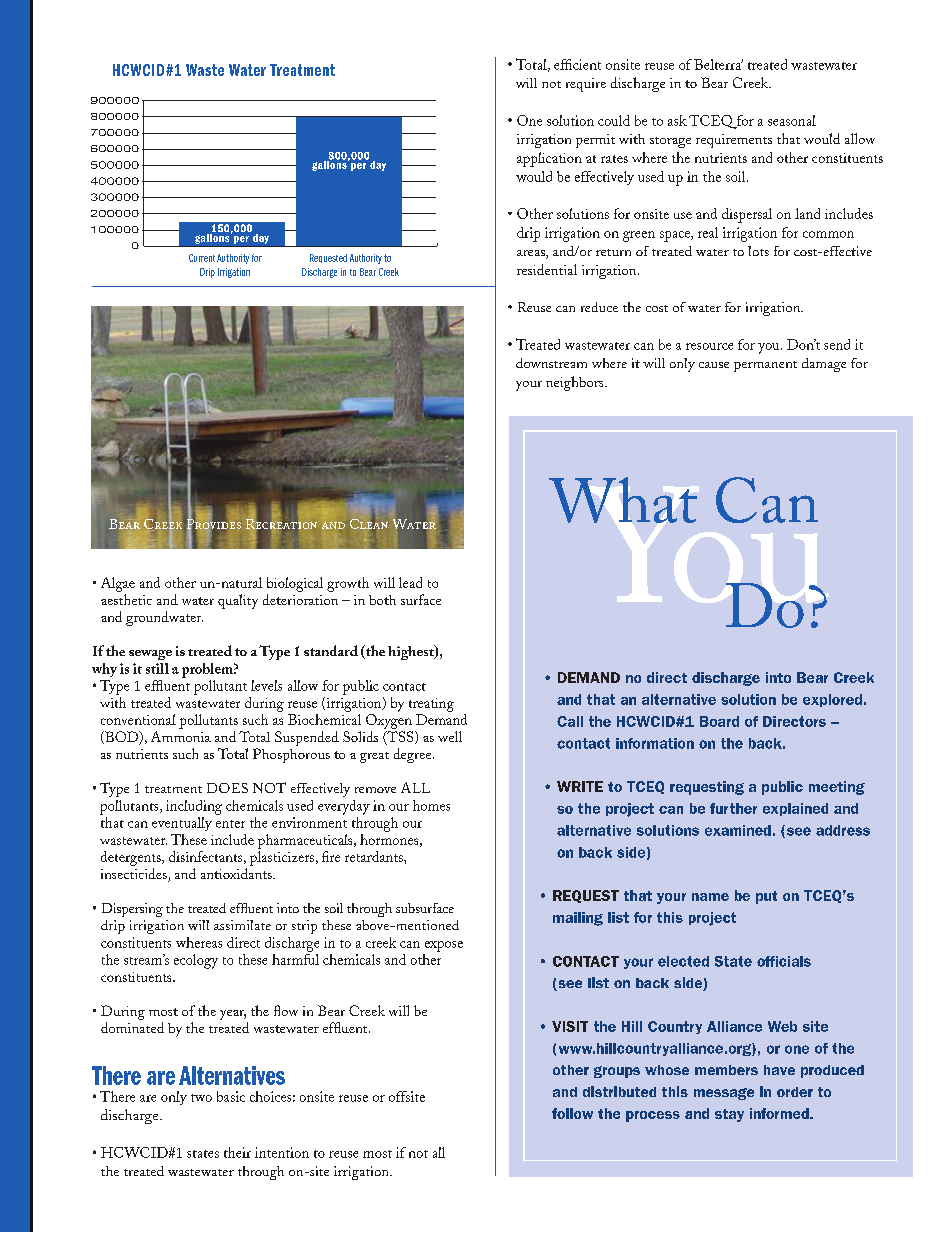 Image resolution: width=952 pixels, height=1233 pixels. Describe the element at coordinates (572, 1113) in the screenshot. I see `follow` at that location.
